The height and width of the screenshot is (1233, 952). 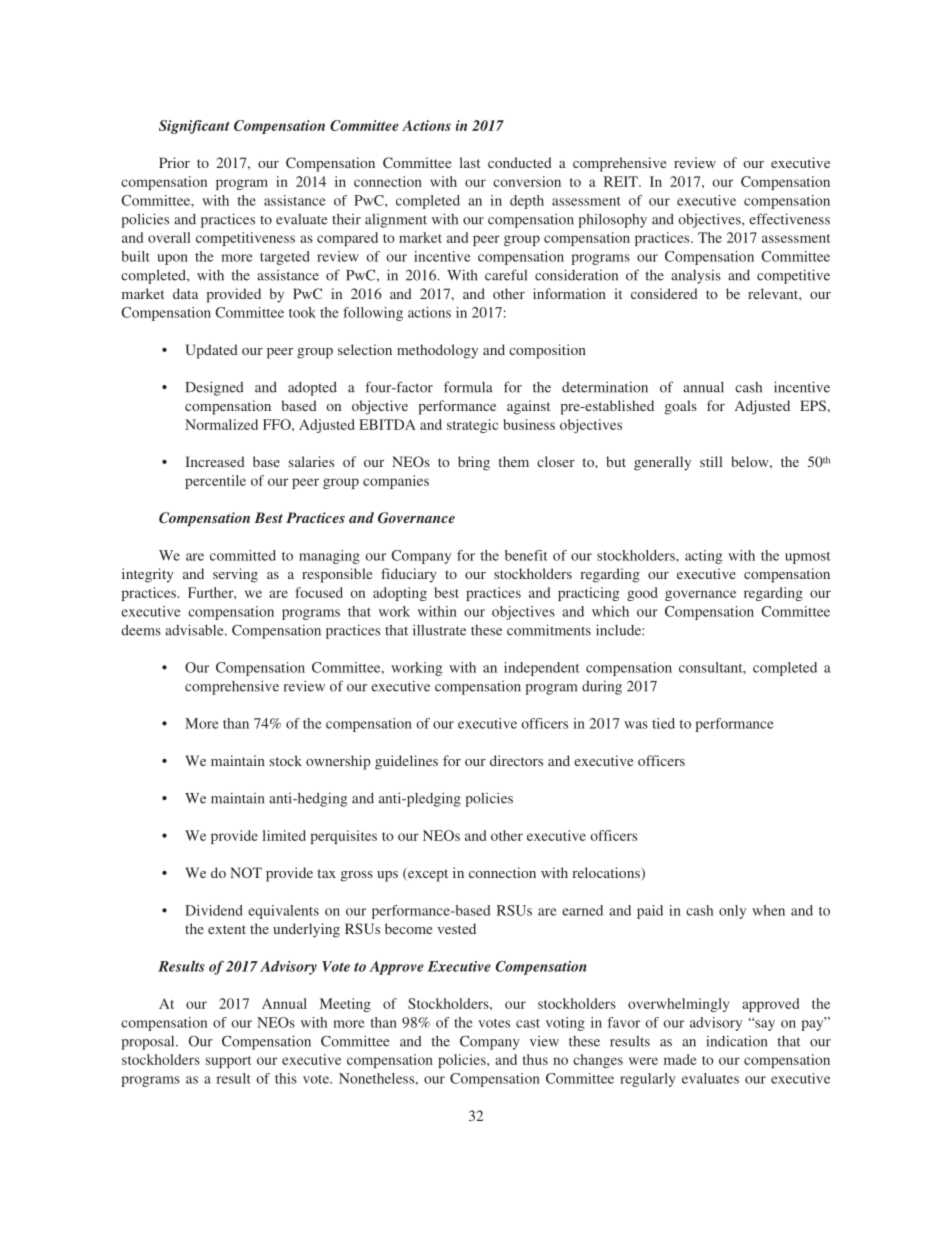 I want to click on limited, so click(x=284, y=835).
